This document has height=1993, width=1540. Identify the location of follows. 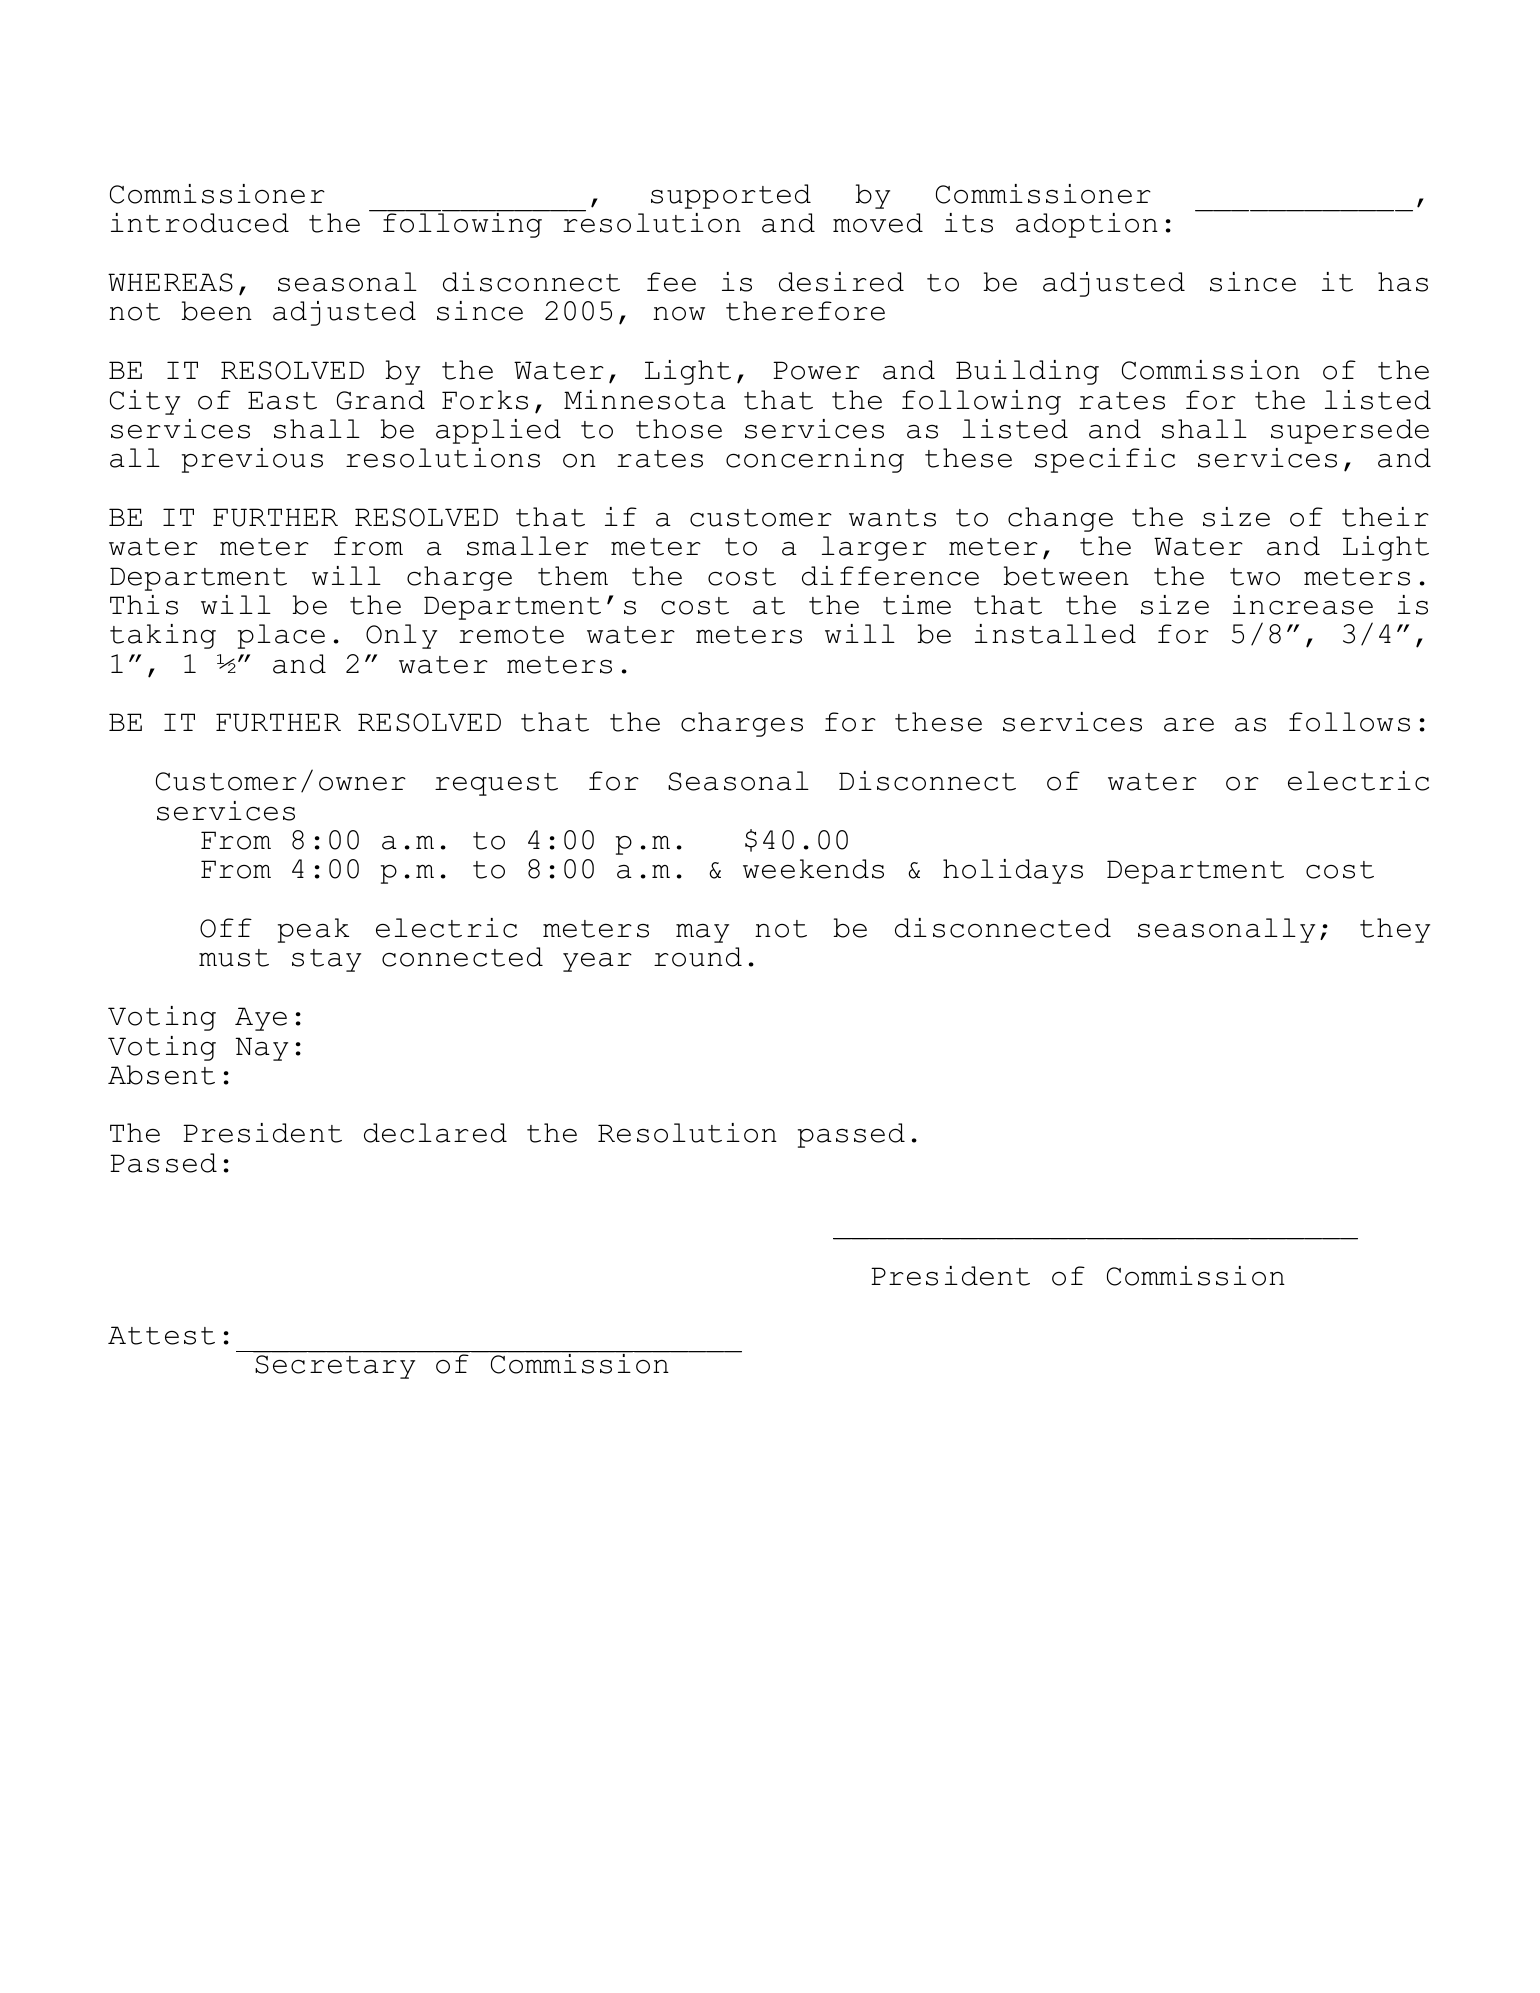
(1349, 722).
